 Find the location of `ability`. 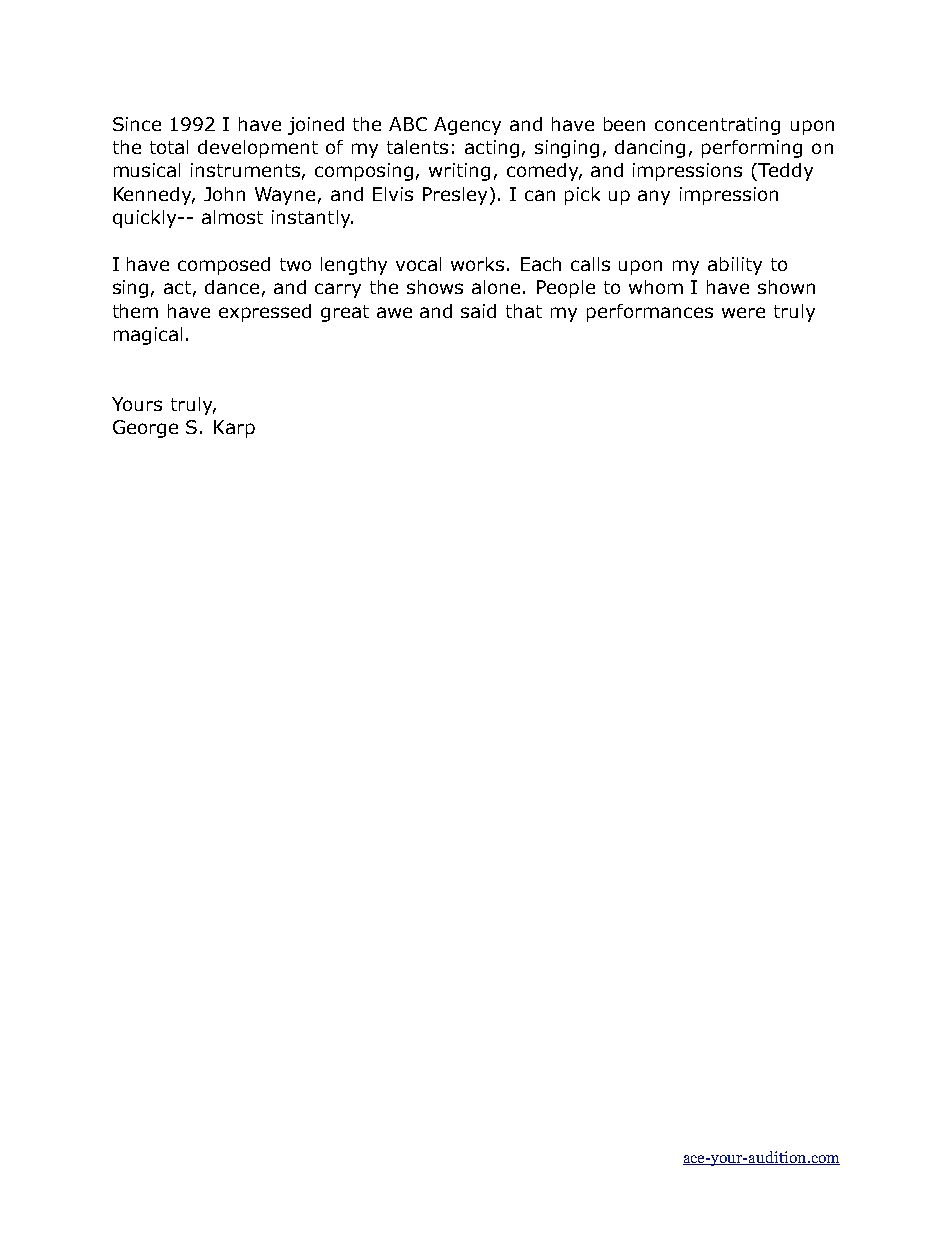

ability is located at coordinates (735, 266).
